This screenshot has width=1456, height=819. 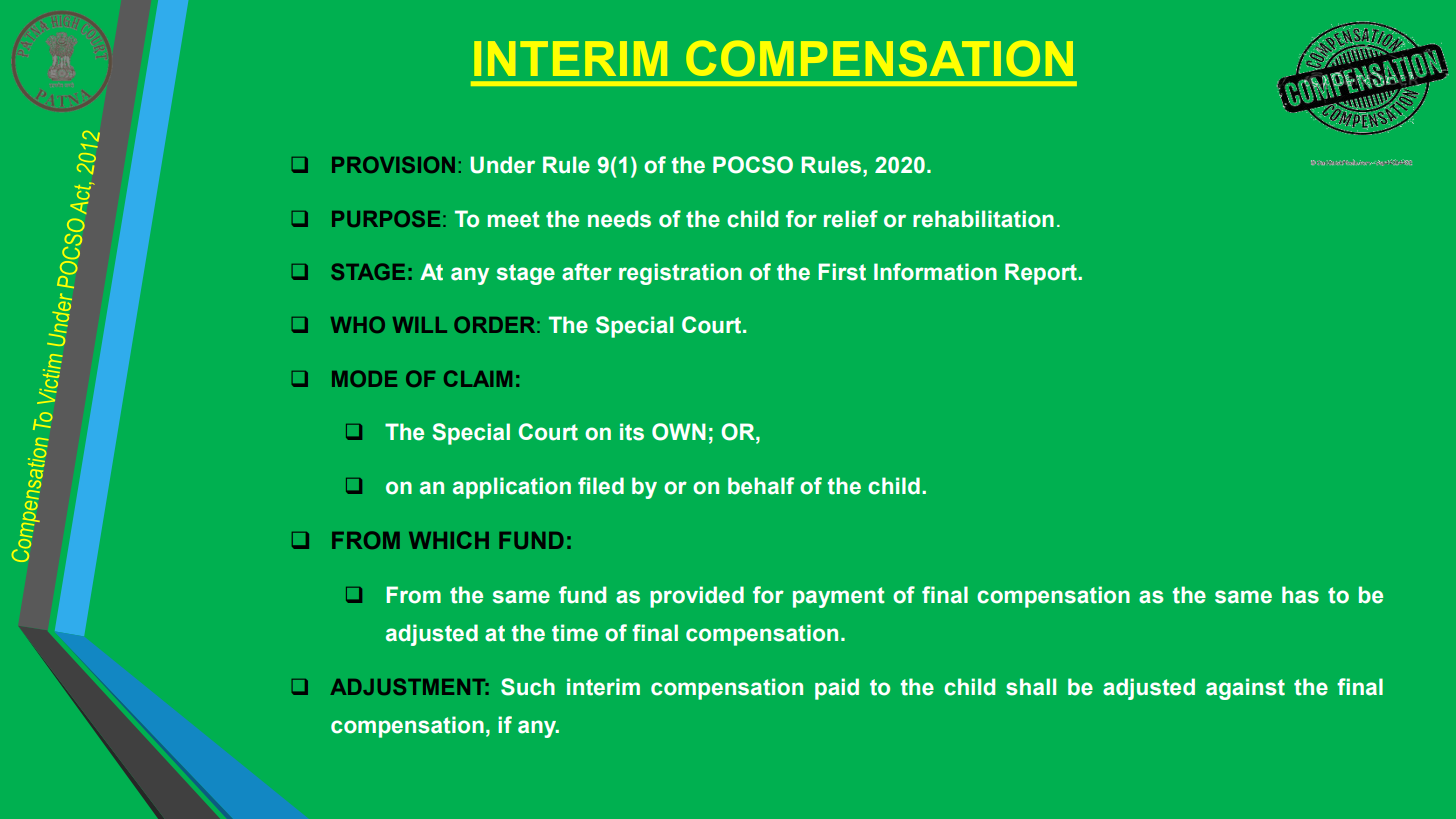 What do you see at coordinates (837, 689) in the screenshot?
I see `paid` at bounding box center [837, 689].
